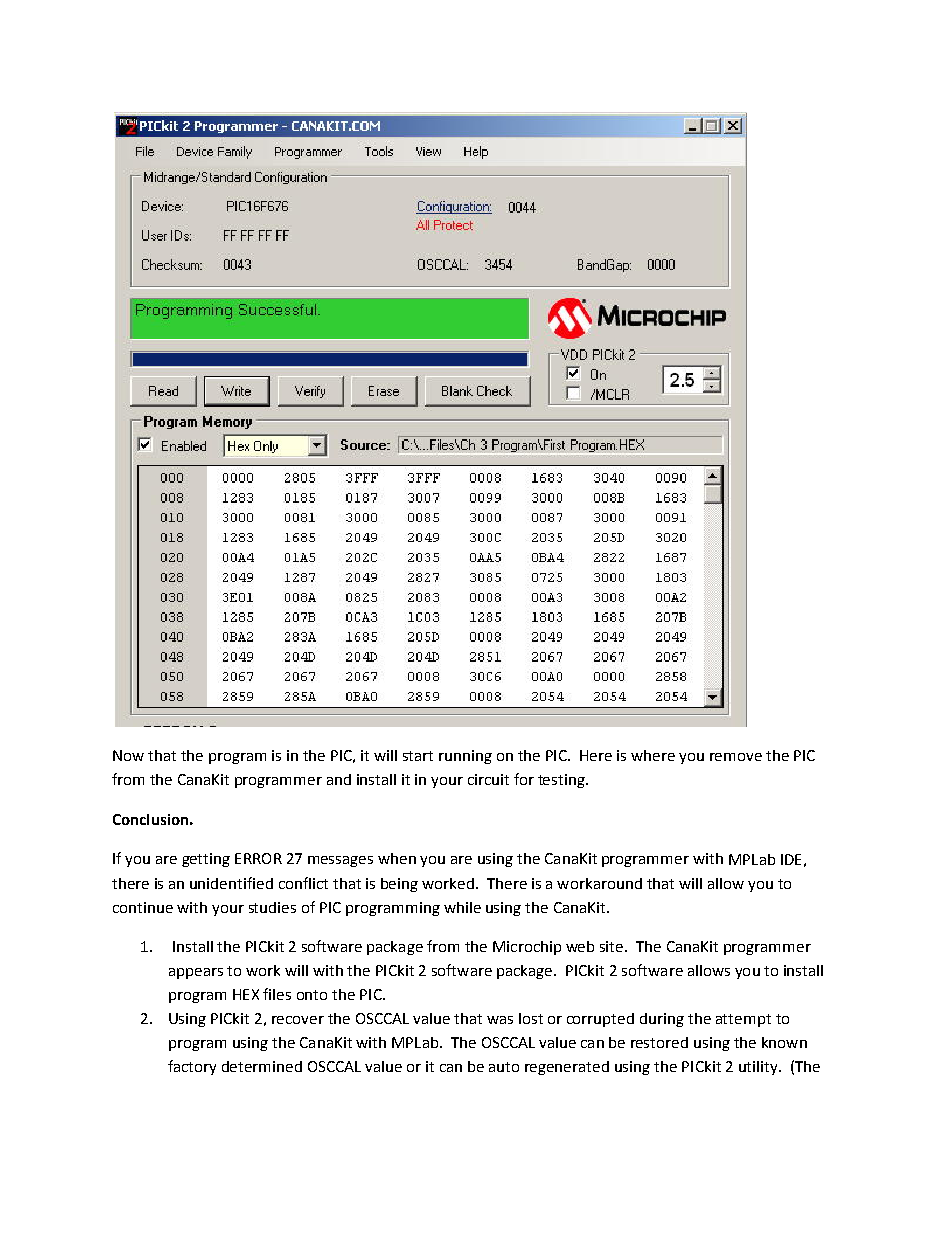  I want to click on running, so click(465, 757).
